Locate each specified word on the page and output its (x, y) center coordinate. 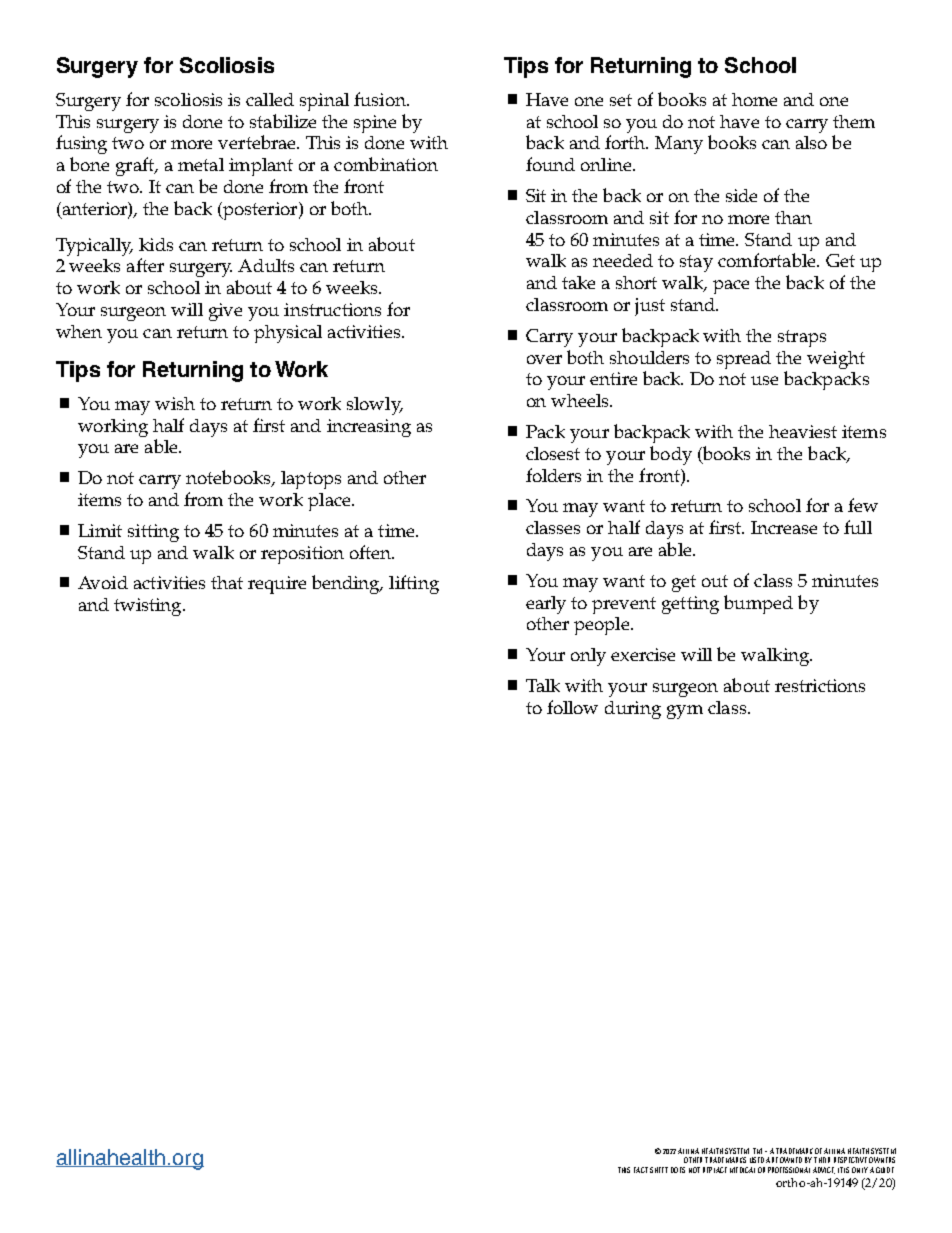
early (546, 605)
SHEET (659, 1170)
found (550, 164)
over (544, 359)
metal (201, 164)
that (227, 582)
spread (744, 360)
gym (685, 712)
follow (572, 707)
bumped (758, 604)
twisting (149, 607)
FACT (641, 1170)
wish (175, 403)
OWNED (791, 1160)
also (811, 142)
